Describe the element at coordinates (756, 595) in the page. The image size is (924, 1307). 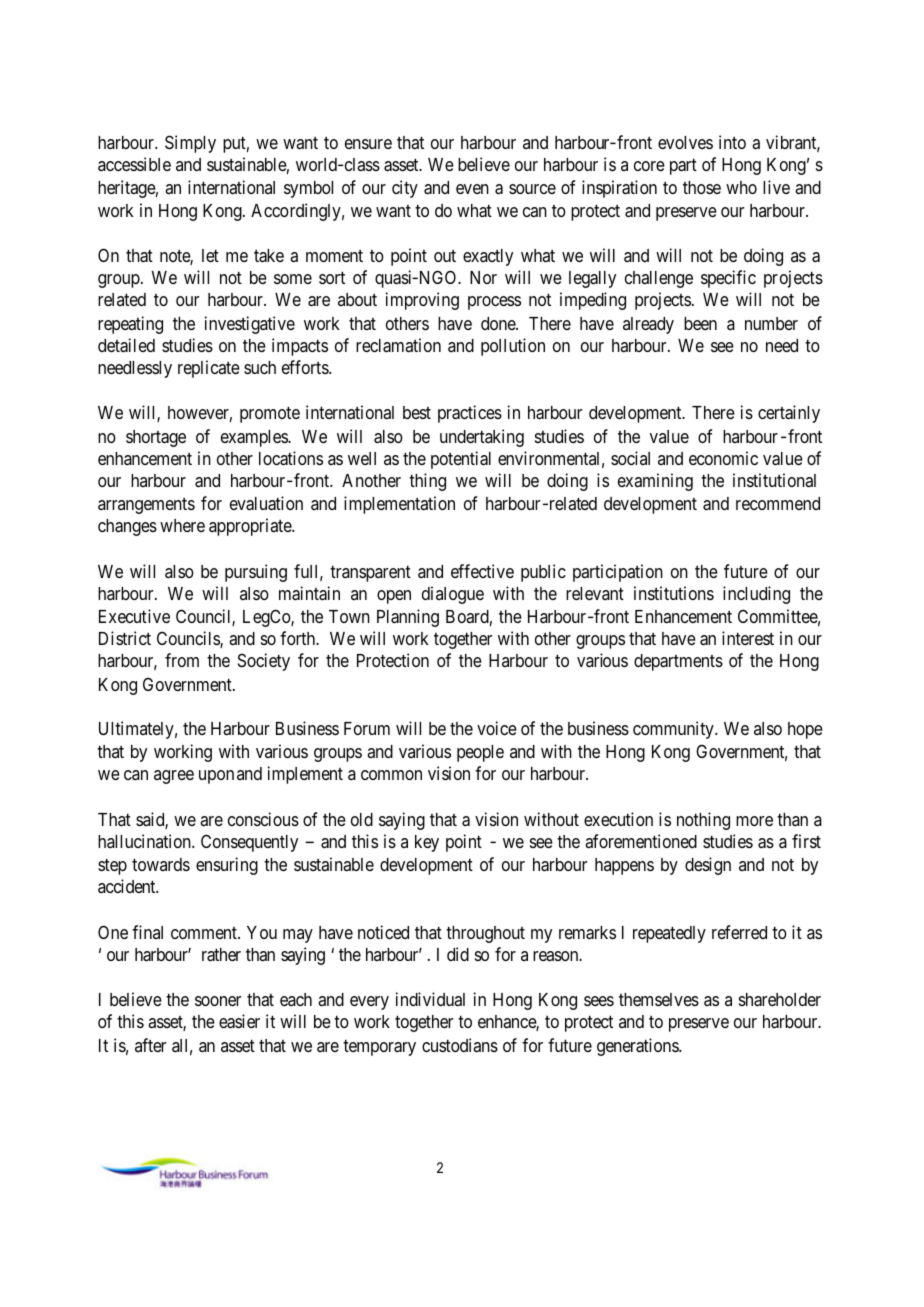
I see `including` at that location.
